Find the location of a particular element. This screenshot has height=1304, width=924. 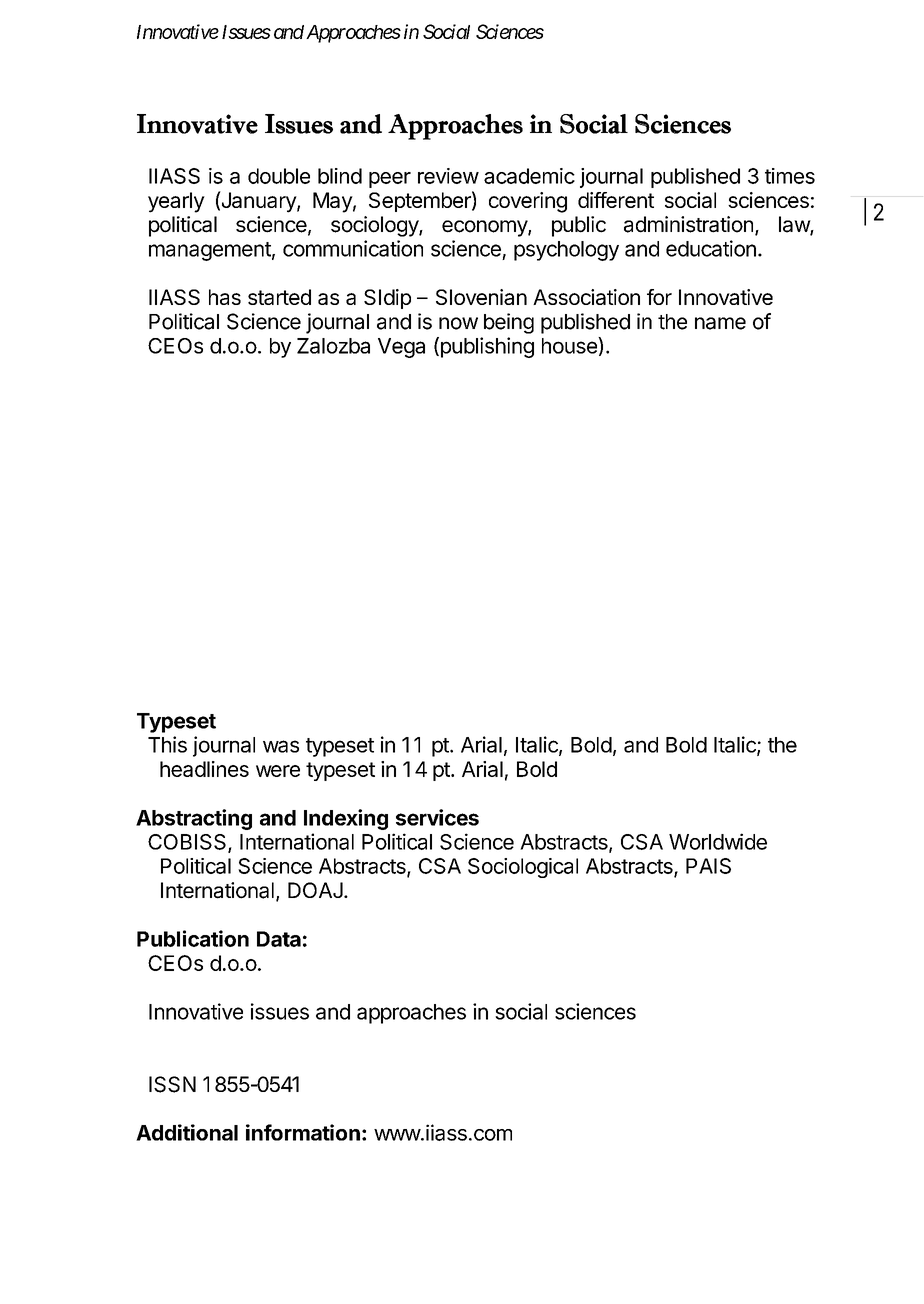

PAIS is located at coordinates (708, 866).
